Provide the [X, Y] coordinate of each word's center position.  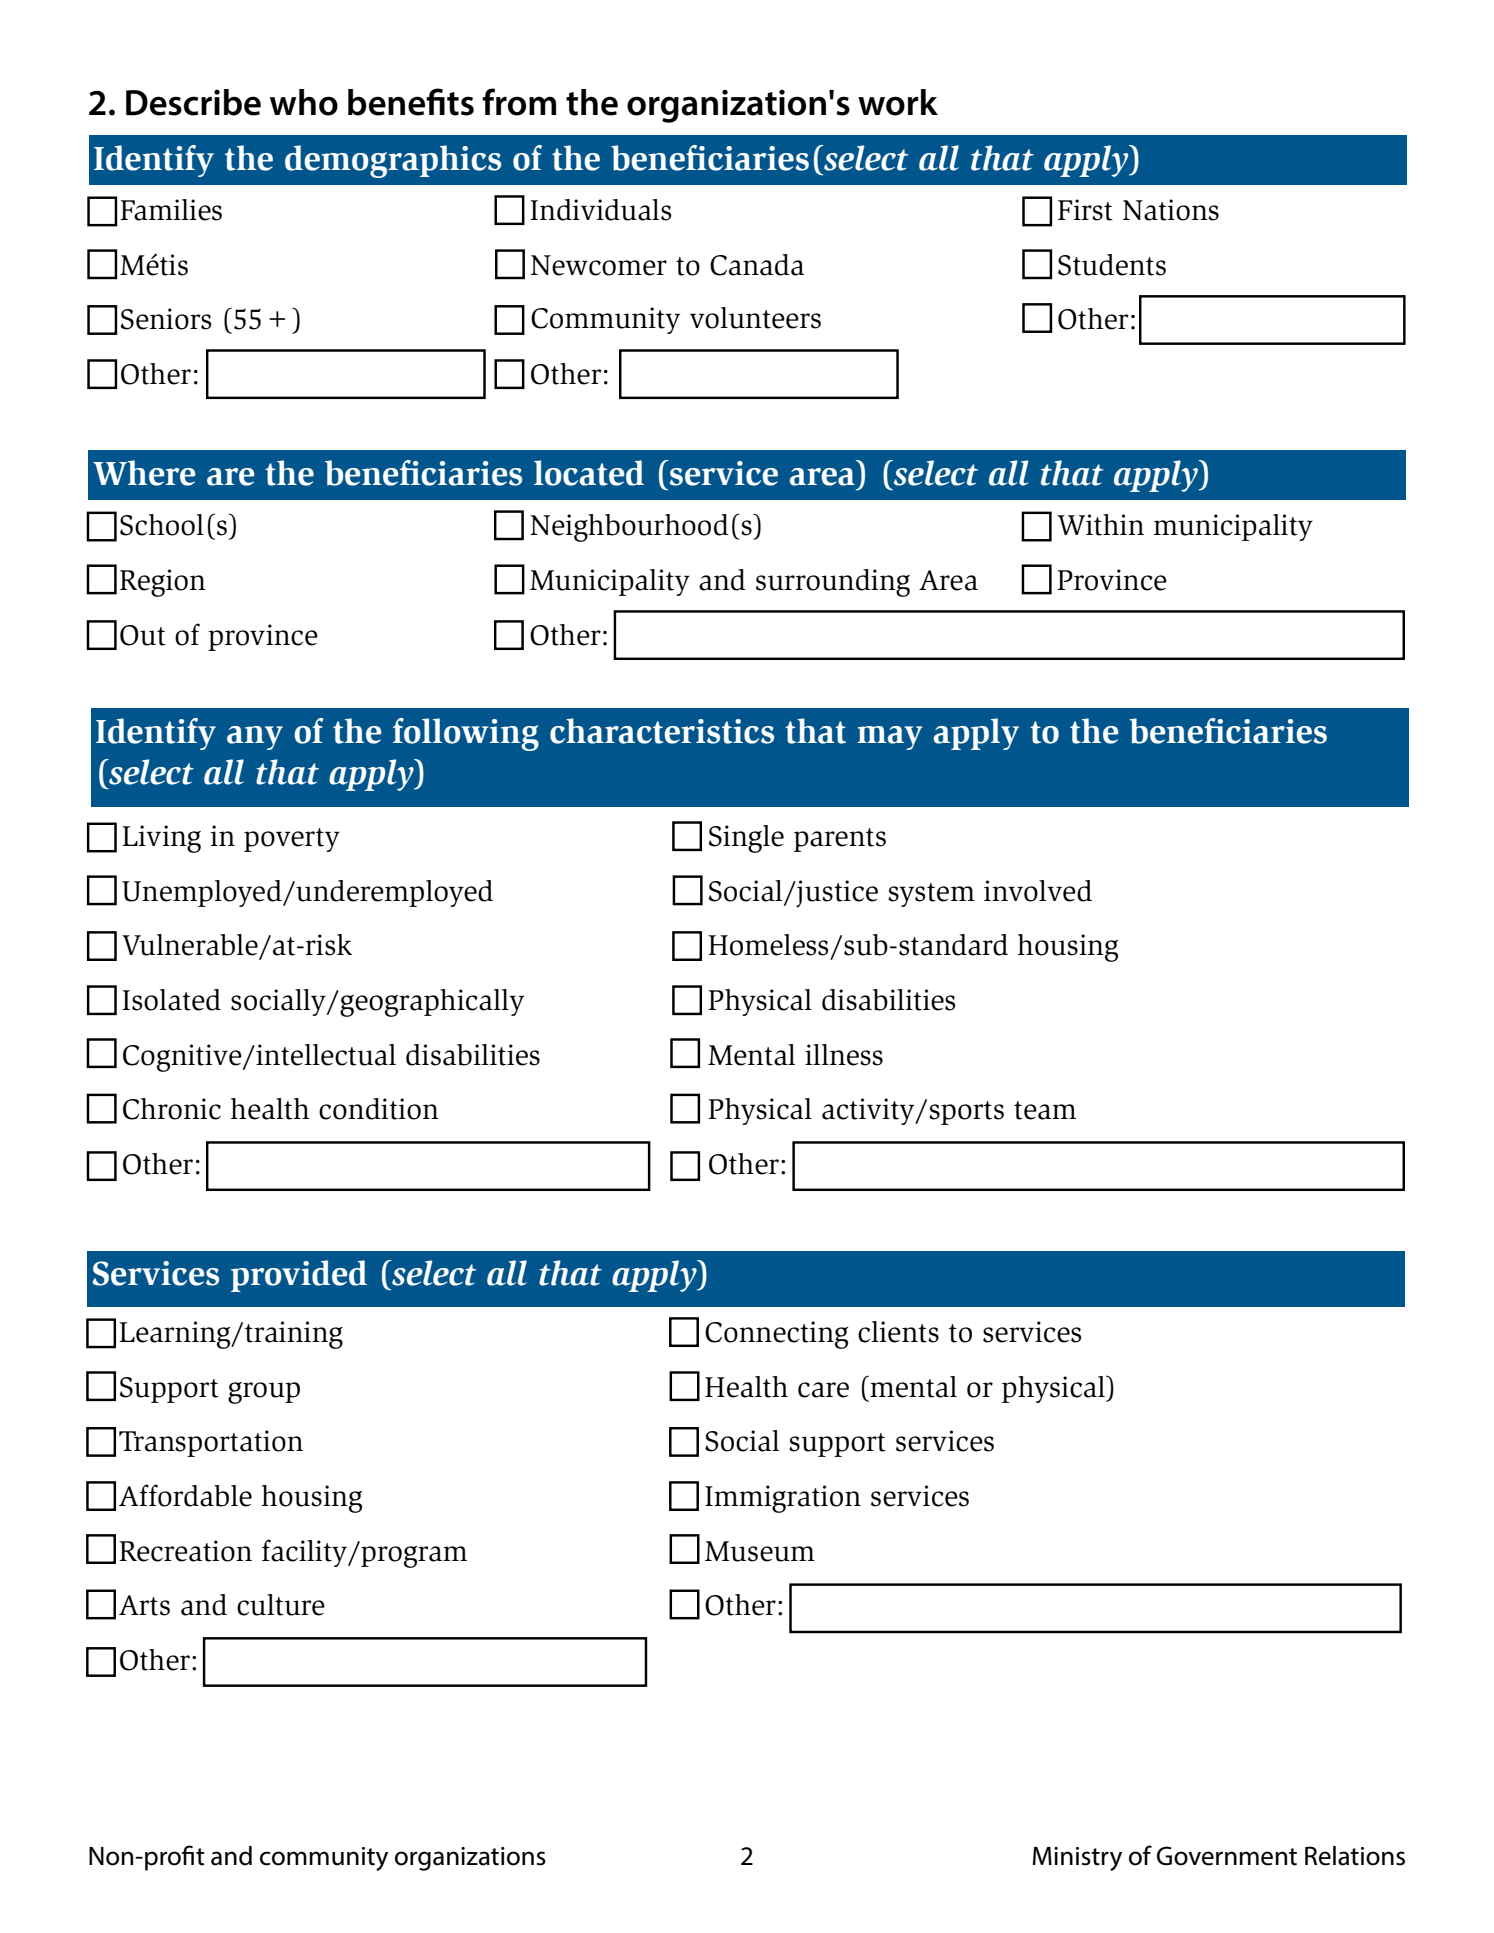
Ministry [1077, 1859]
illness [844, 1055]
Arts [144, 1605]
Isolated [171, 1000]
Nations [1171, 210]
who [304, 102]
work [898, 102]
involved [1038, 891]
